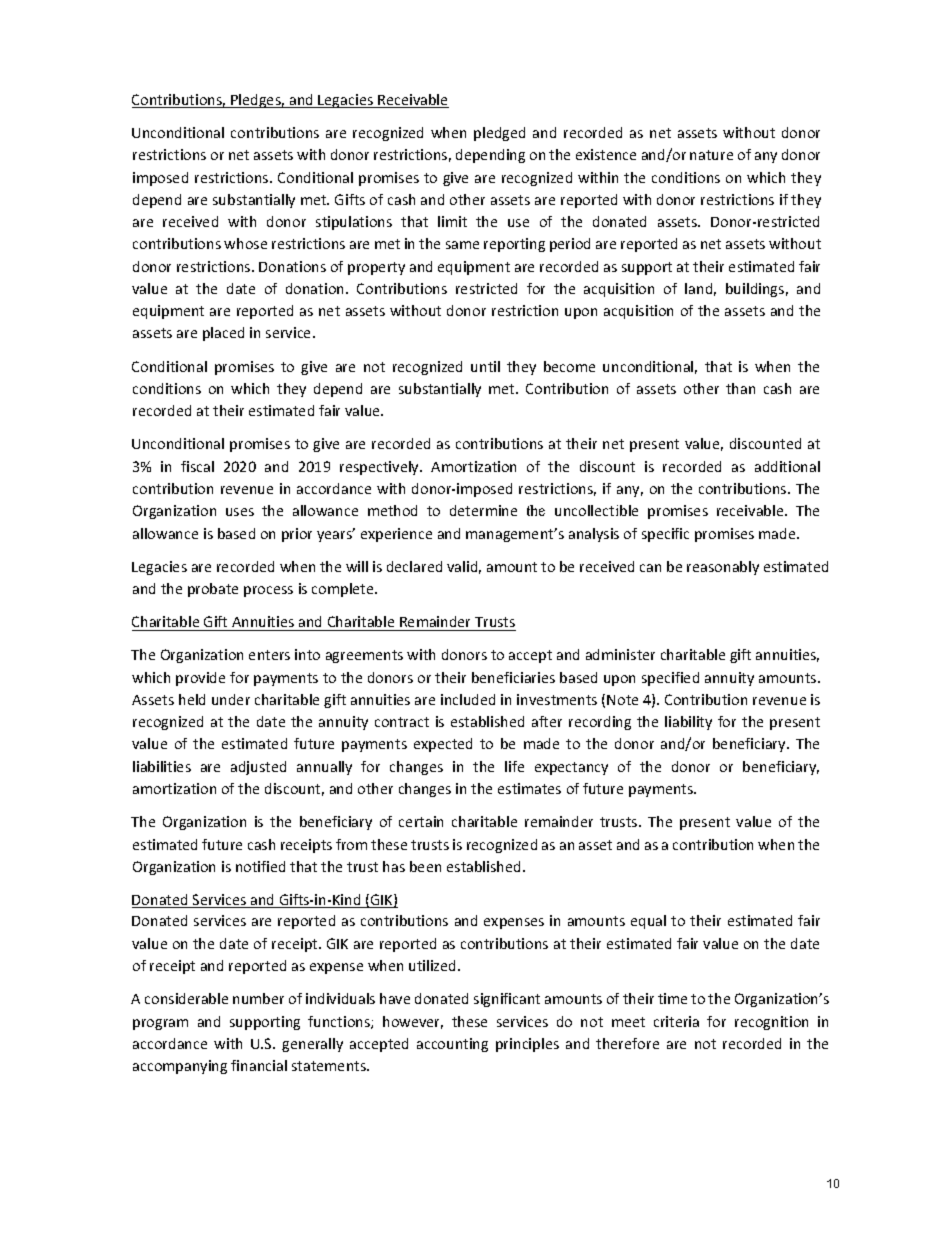  What do you see at coordinates (483, 510) in the screenshot?
I see `determine` at bounding box center [483, 510].
